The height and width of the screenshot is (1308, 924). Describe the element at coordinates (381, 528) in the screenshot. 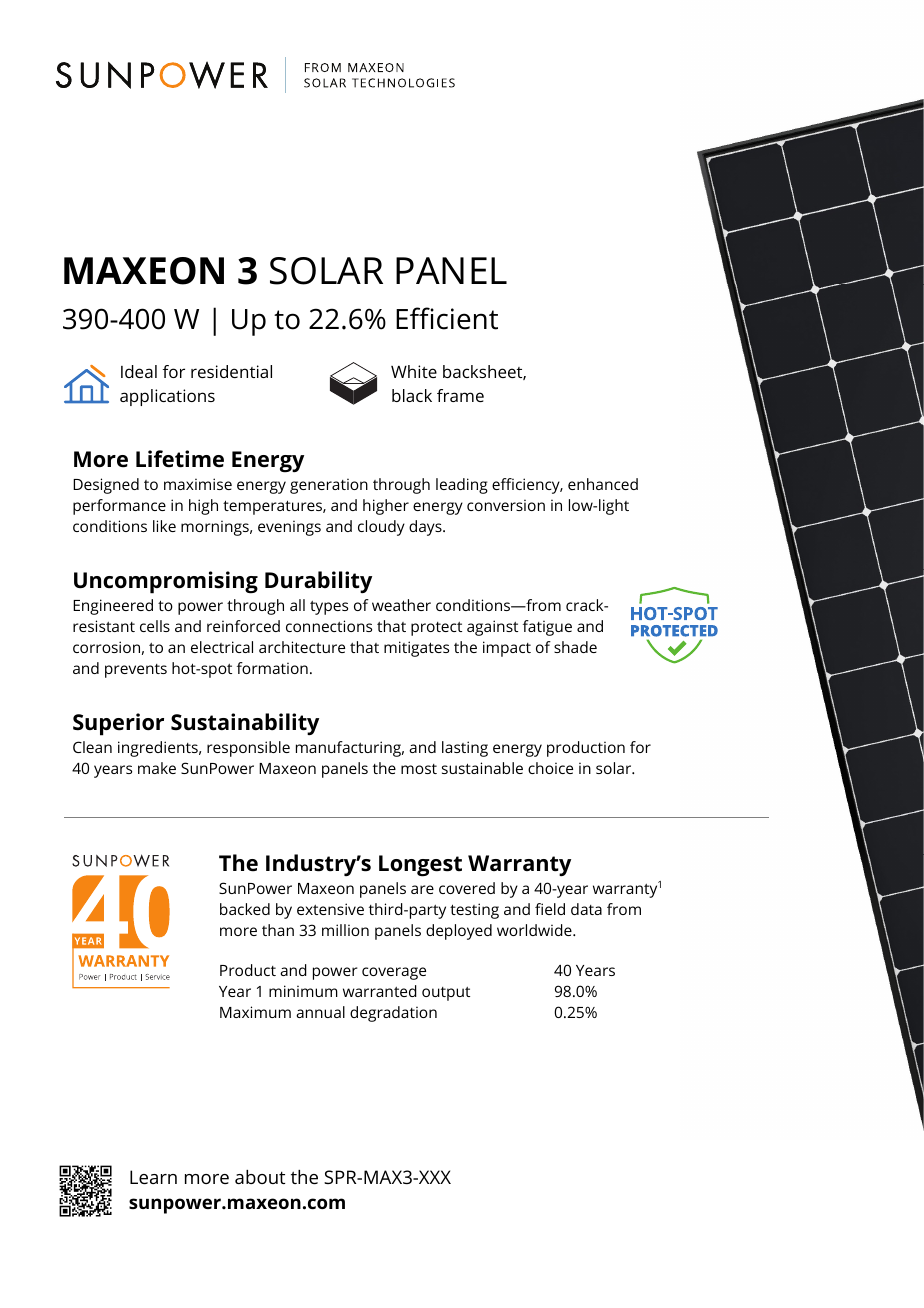

I see `cloudy` at that location.
